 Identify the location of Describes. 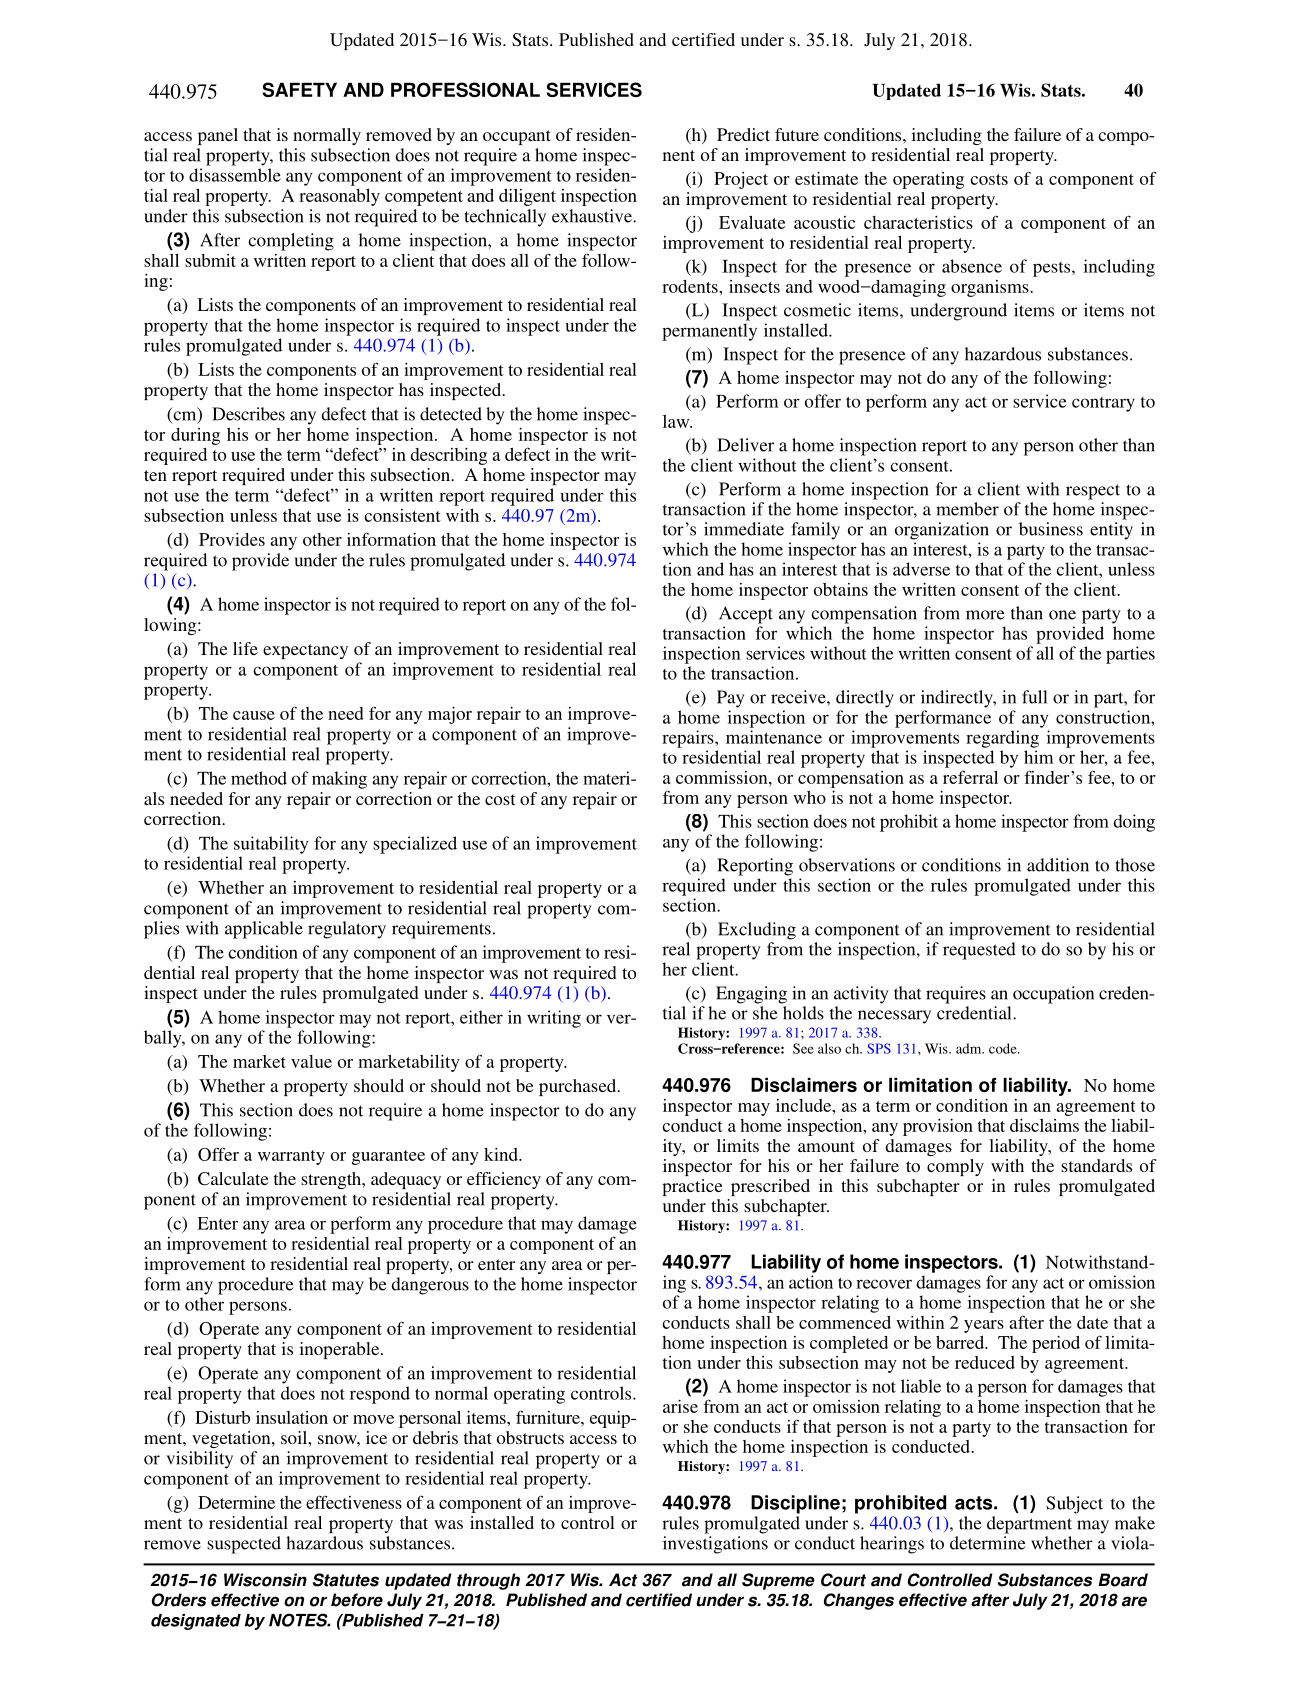
(248, 414).
